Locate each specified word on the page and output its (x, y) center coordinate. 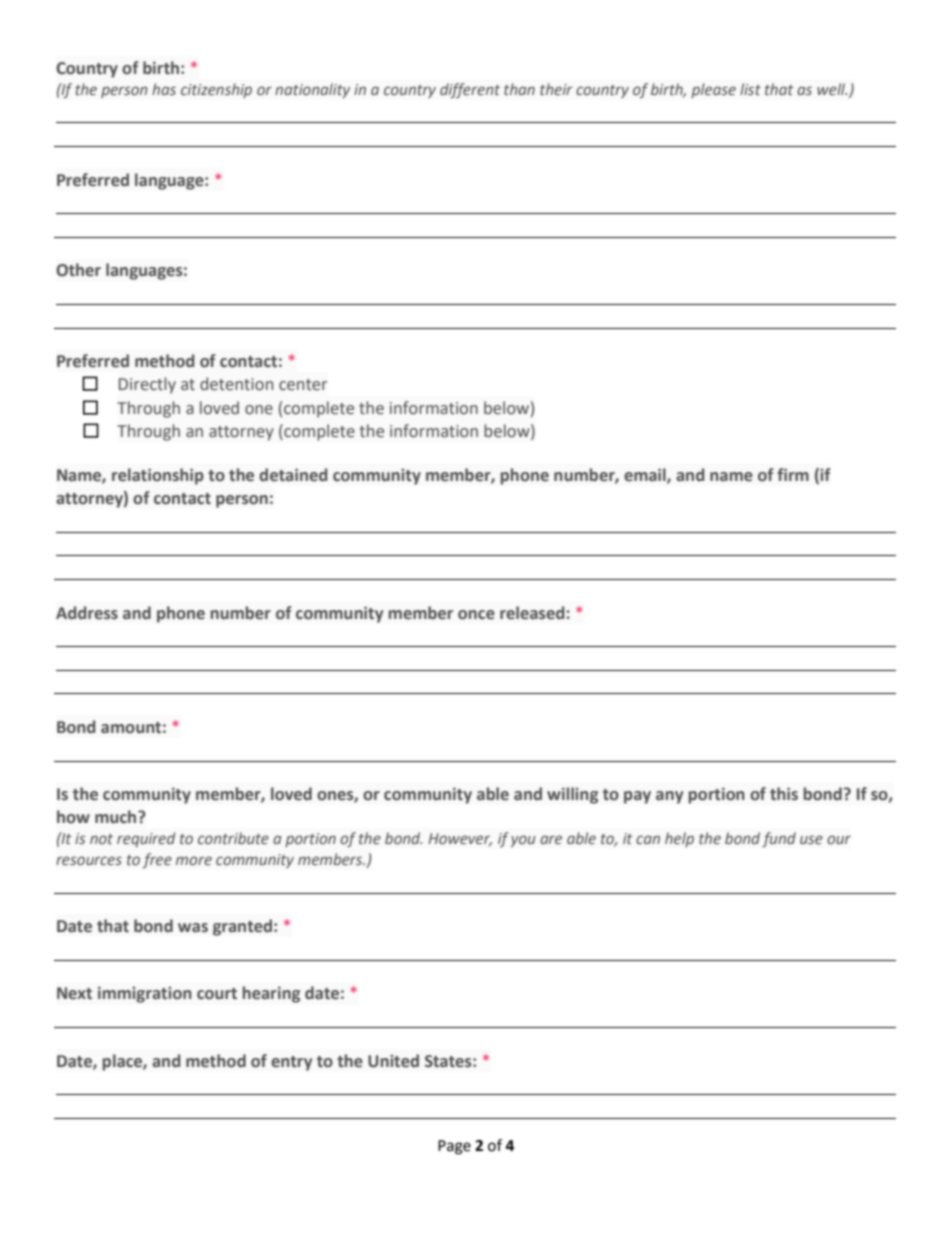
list (750, 89)
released (533, 613)
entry (291, 1063)
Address (87, 613)
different (470, 90)
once (476, 615)
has (164, 89)
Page (454, 1147)
